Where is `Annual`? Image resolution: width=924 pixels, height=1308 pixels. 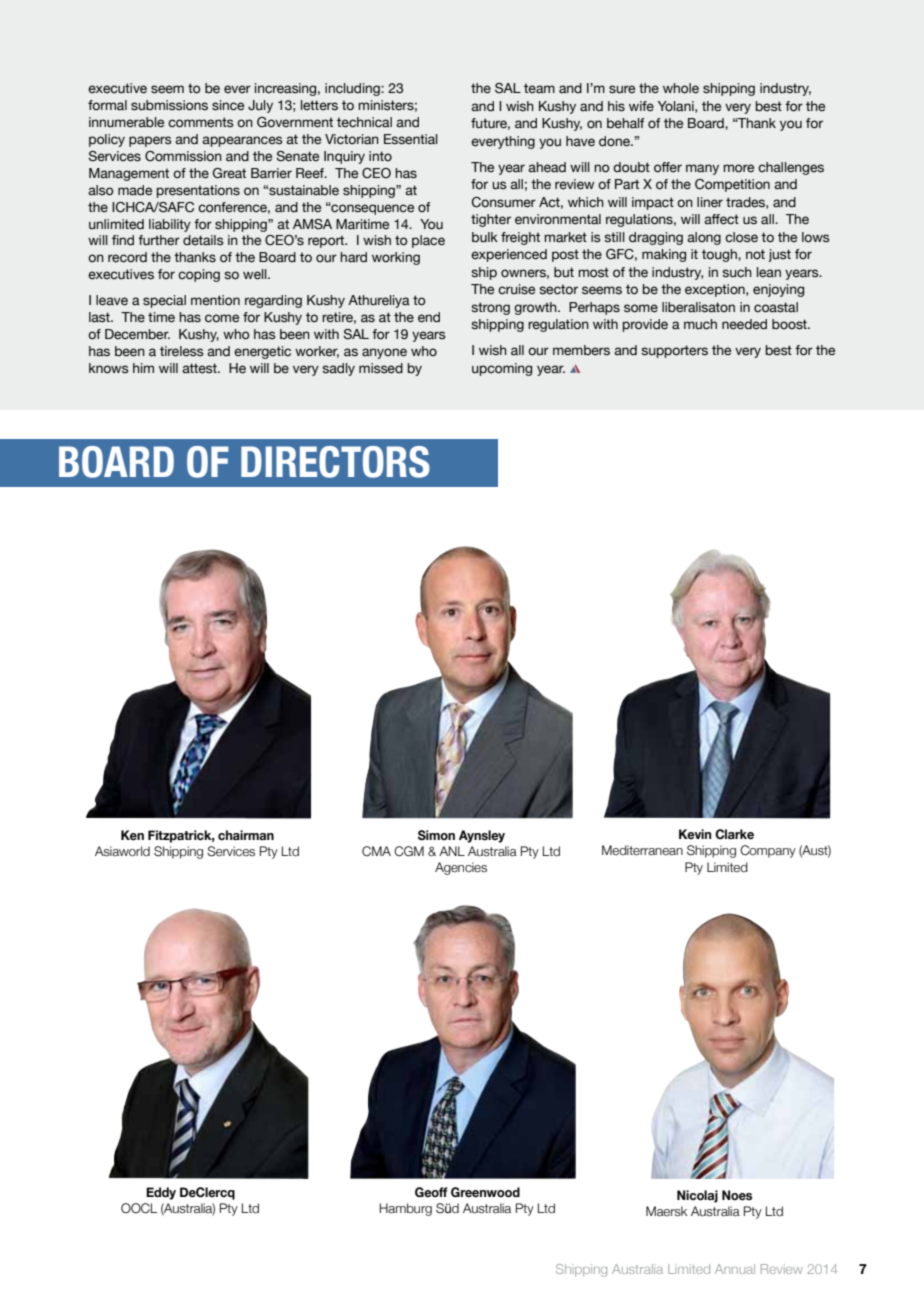
Annual is located at coordinates (735, 1269).
